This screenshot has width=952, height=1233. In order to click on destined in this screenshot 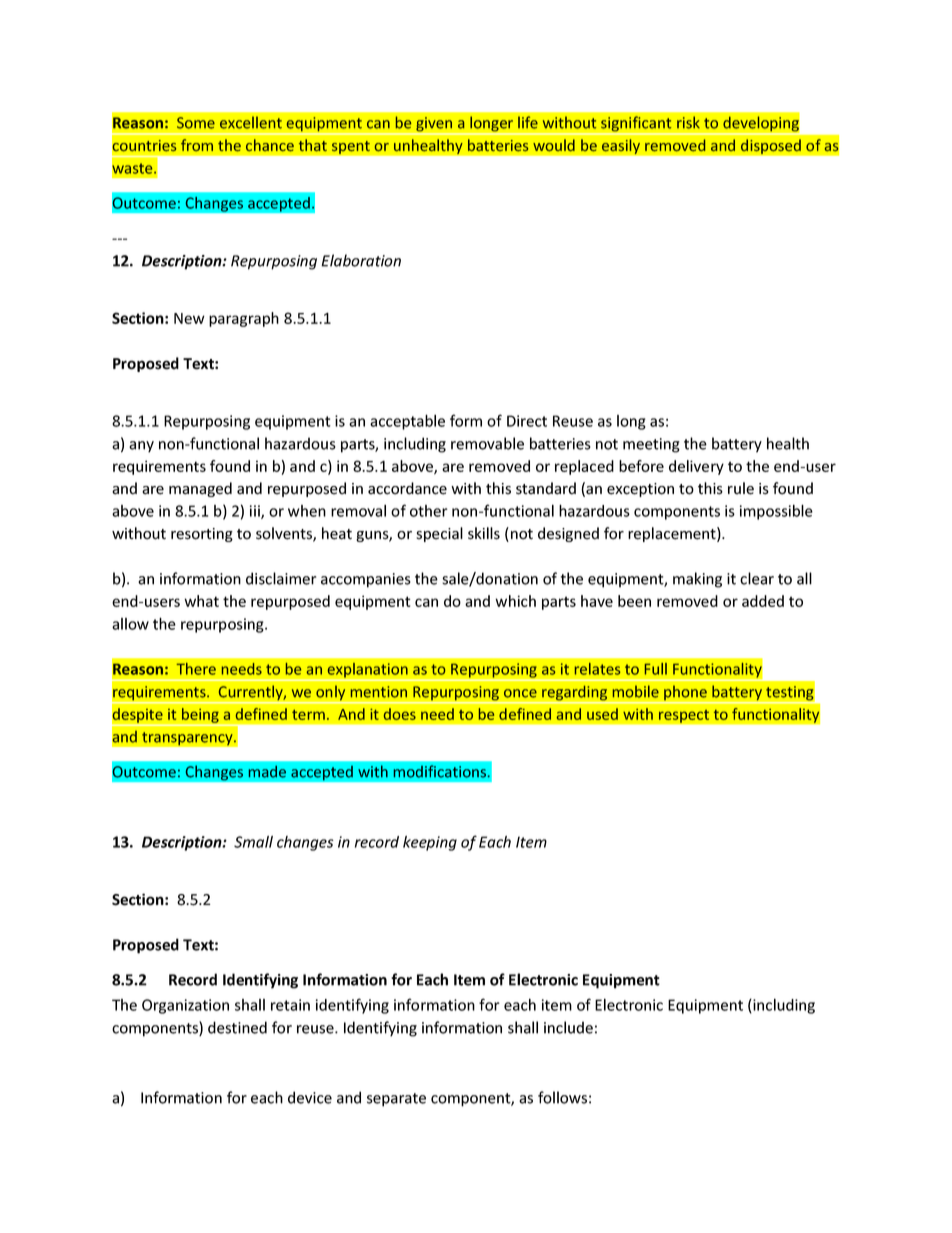, I will do `click(237, 1027)`.
